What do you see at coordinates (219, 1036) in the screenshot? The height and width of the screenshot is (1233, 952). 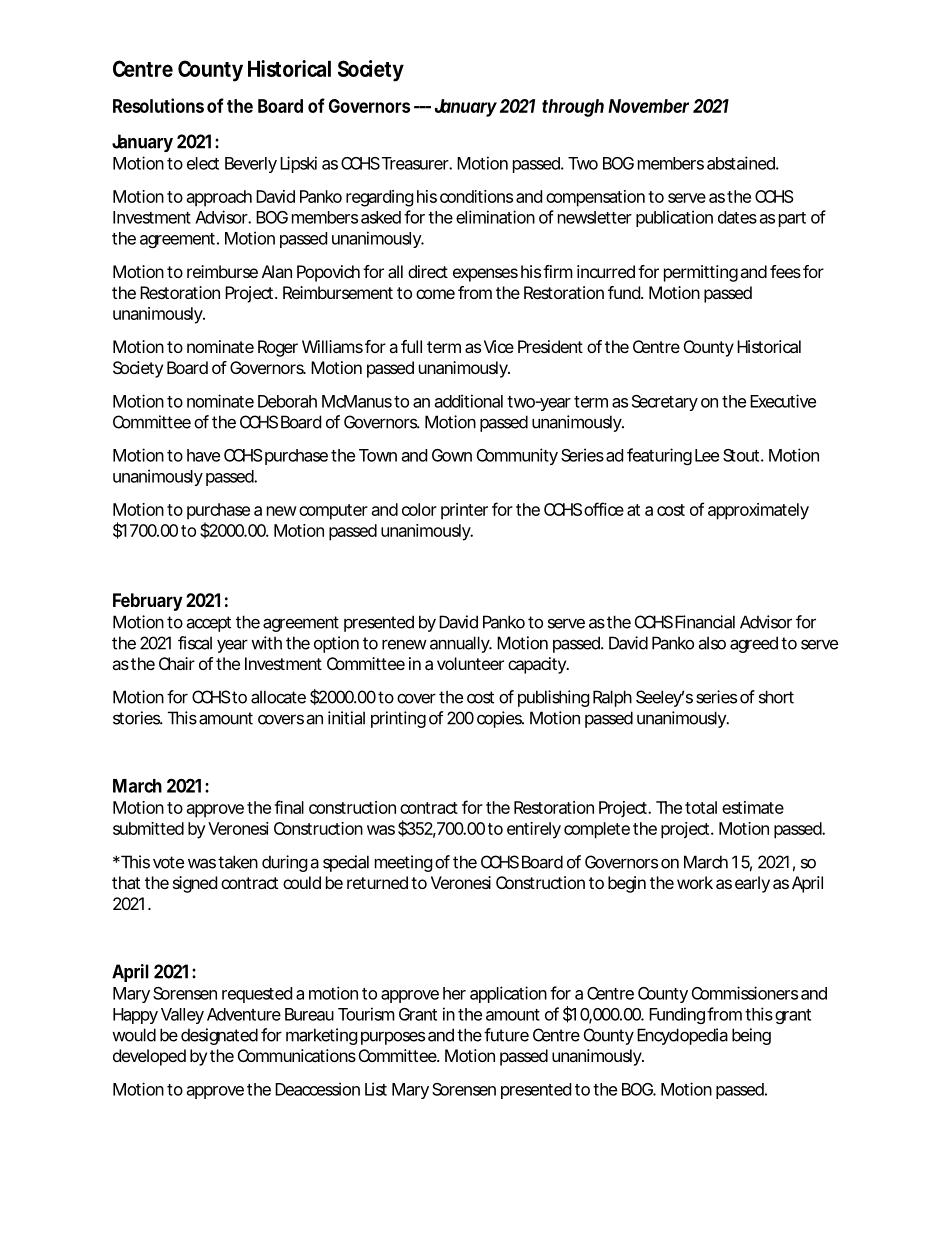 I see `designated` at bounding box center [219, 1036].
